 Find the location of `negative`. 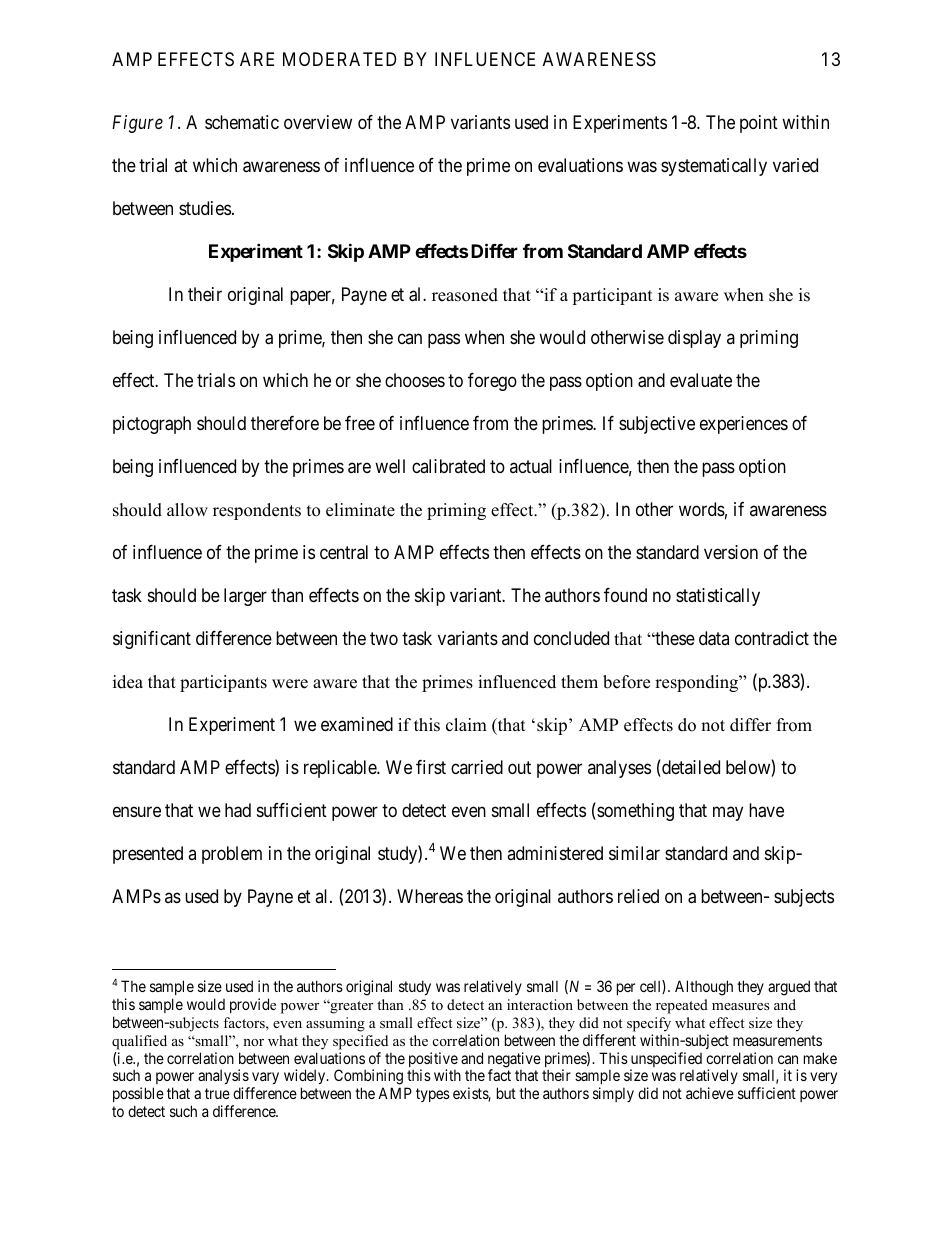

negative is located at coordinates (514, 1061).
